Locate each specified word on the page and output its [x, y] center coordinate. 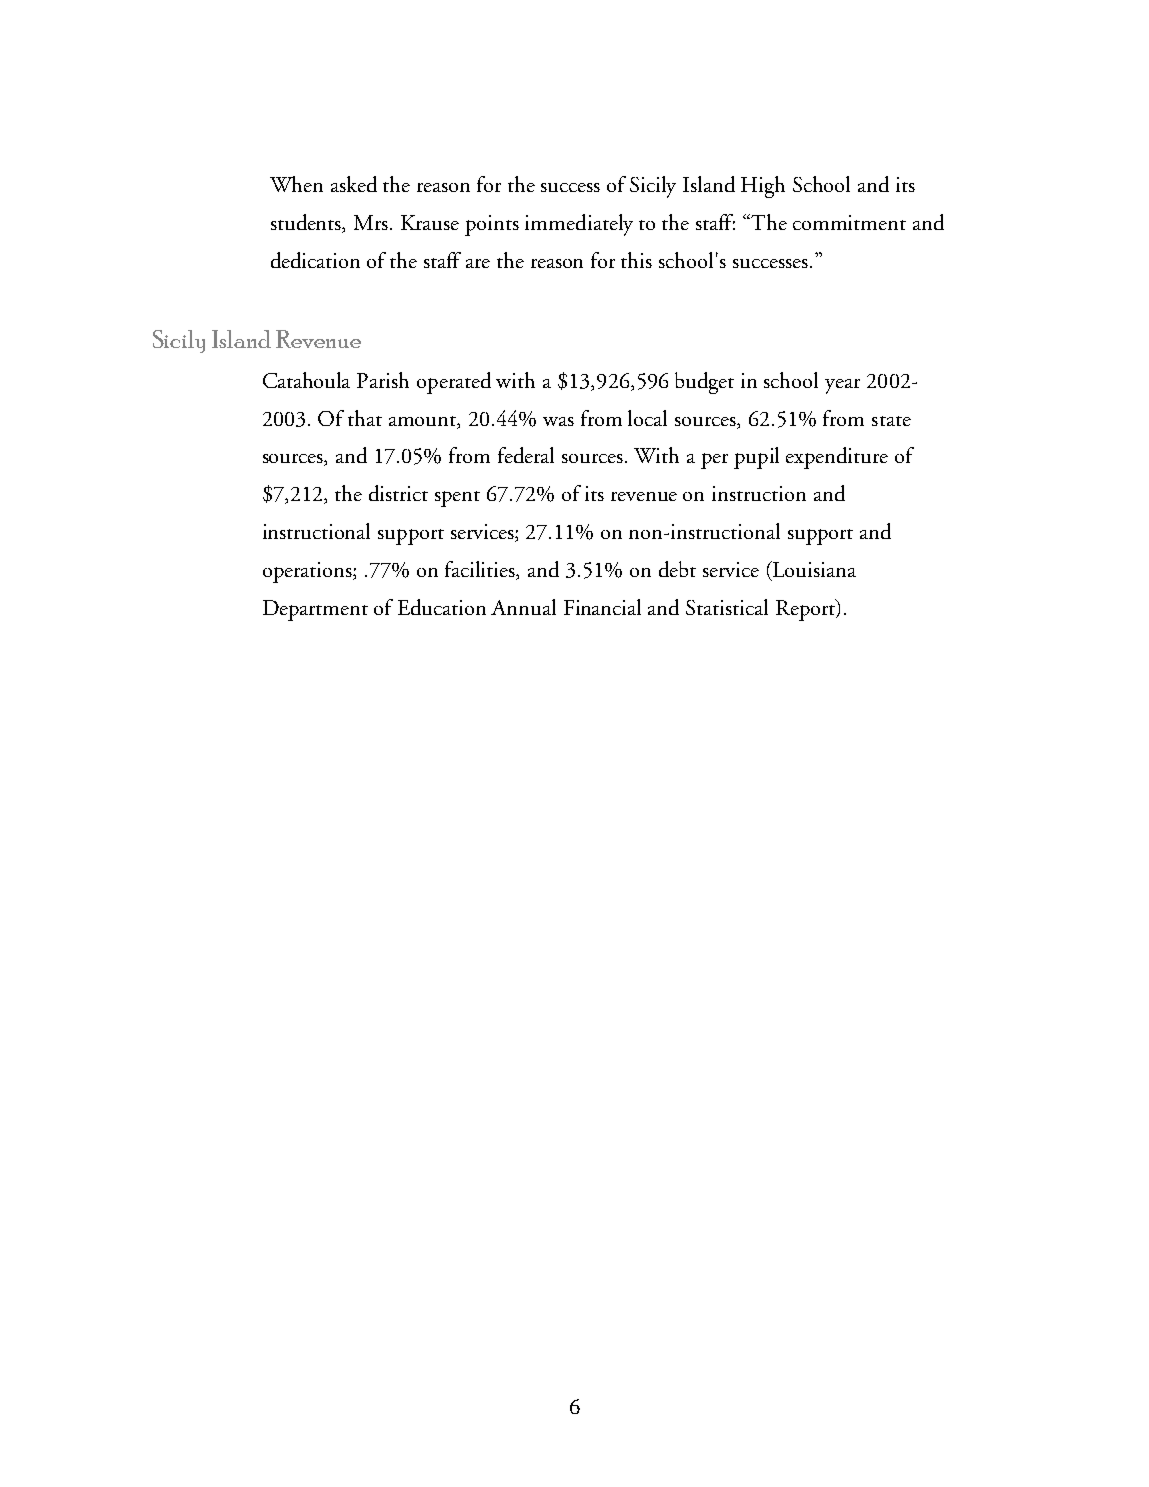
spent [457, 499]
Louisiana [813, 570]
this [636, 260]
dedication [315, 260]
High [763, 187]
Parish [383, 380]
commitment [849, 222]
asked [354, 184]
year [842, 386]
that [365, 418]
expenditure [837, 458]
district [398, 493]
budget [704, 383]
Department [315, 610]
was [558, 421]
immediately [579, 225]
